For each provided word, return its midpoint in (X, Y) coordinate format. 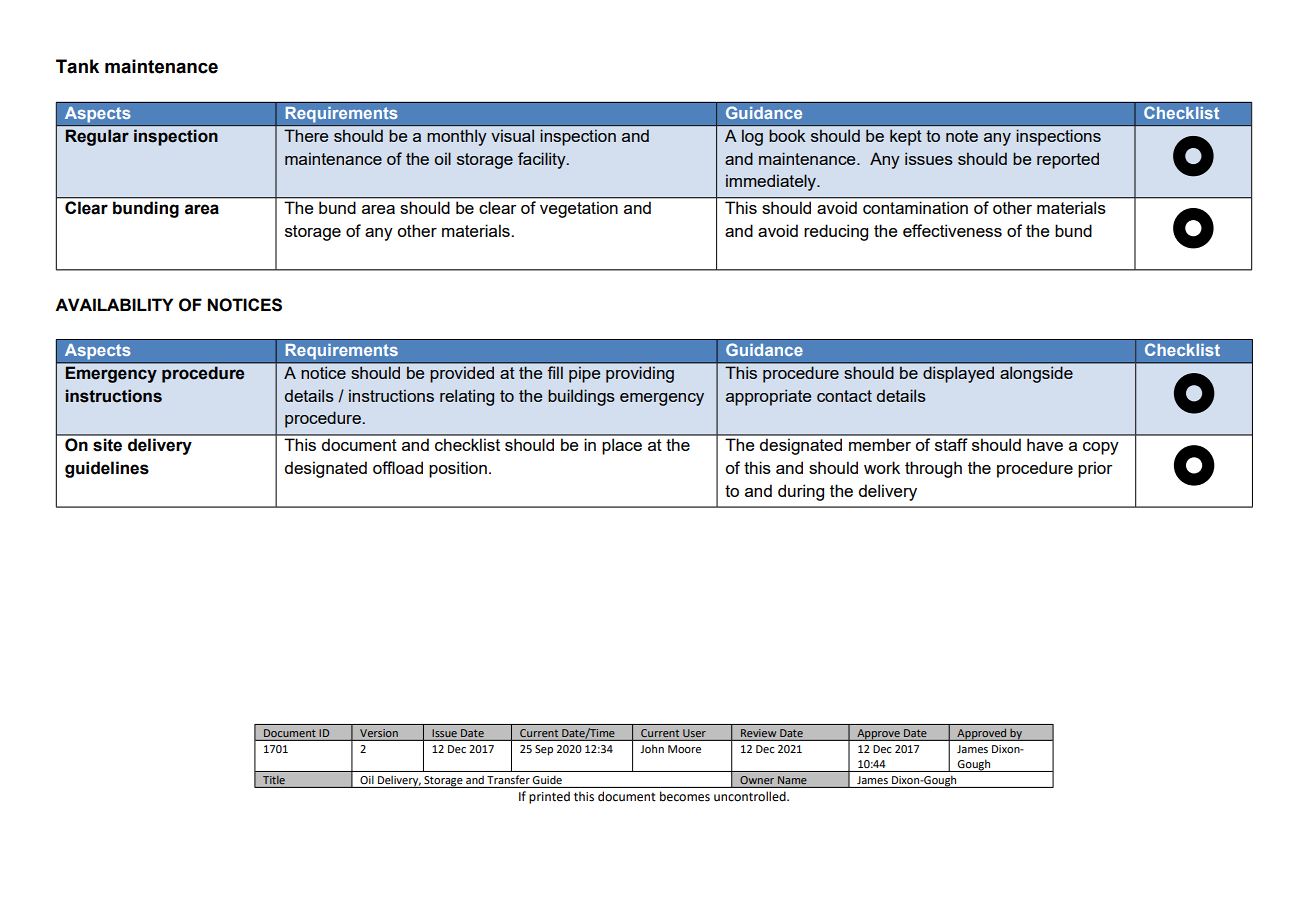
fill (555, 372)
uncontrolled (751, 796)
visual (512, 136)
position (458, 469)
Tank (77, 66)
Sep (544, 750)
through (933, 469)
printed (549, 797)
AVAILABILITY (114, 304)
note (962, 136)
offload (398, 467)
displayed (958, 374)
